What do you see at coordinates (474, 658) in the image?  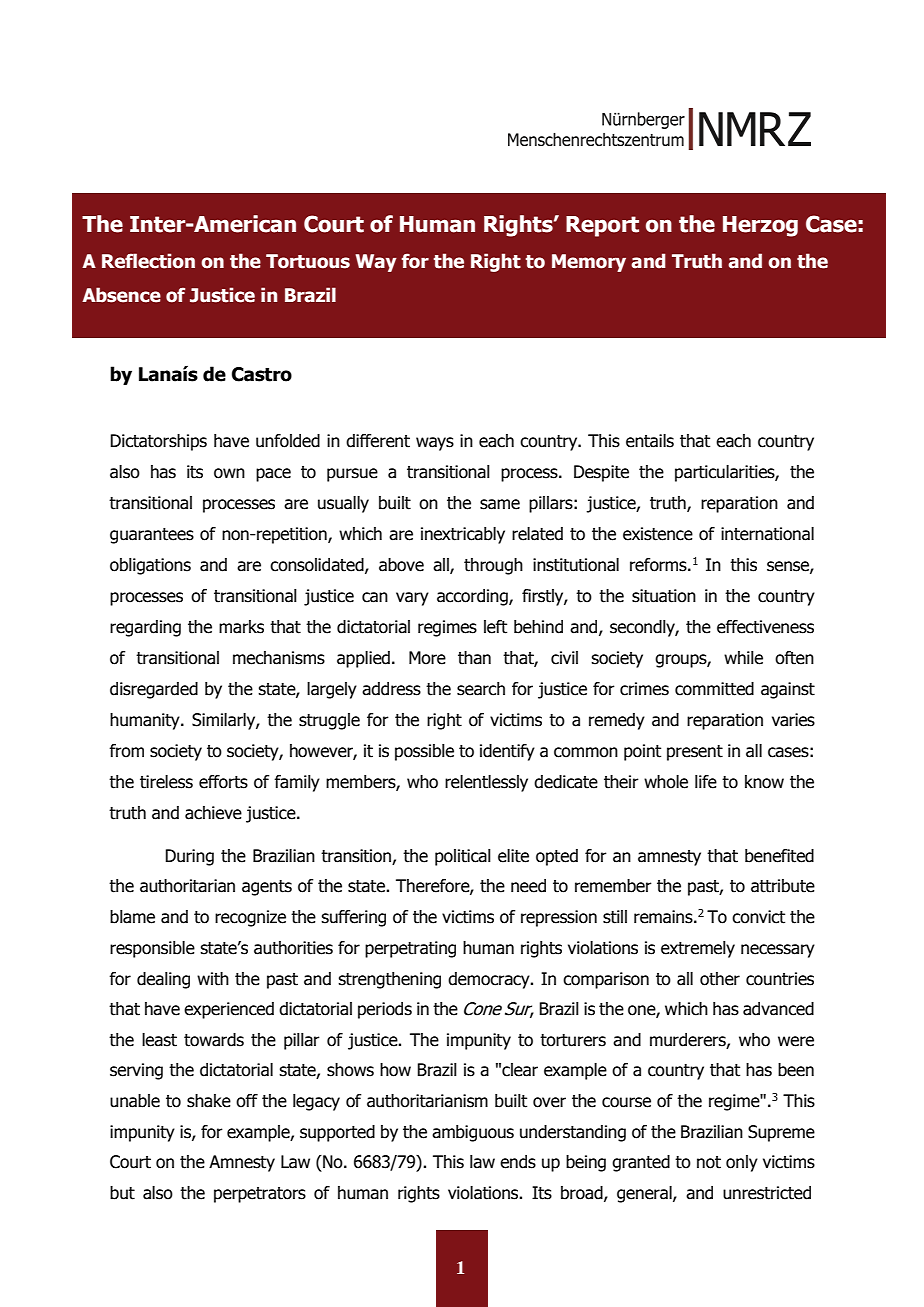 I see `than` at bounding box center [474, 658].
